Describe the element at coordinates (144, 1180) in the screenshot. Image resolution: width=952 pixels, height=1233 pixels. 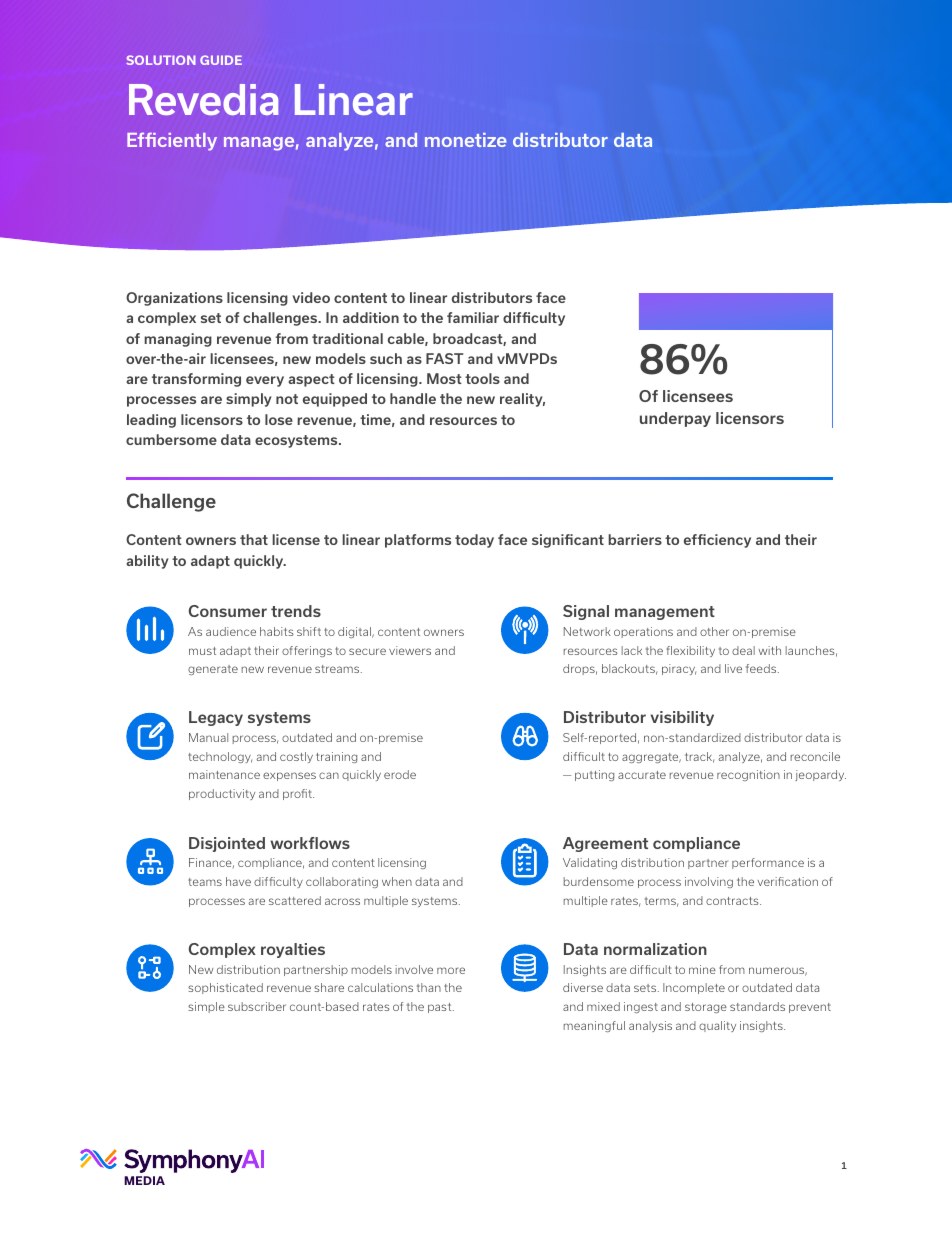
I see `MEDIA` at that location.
